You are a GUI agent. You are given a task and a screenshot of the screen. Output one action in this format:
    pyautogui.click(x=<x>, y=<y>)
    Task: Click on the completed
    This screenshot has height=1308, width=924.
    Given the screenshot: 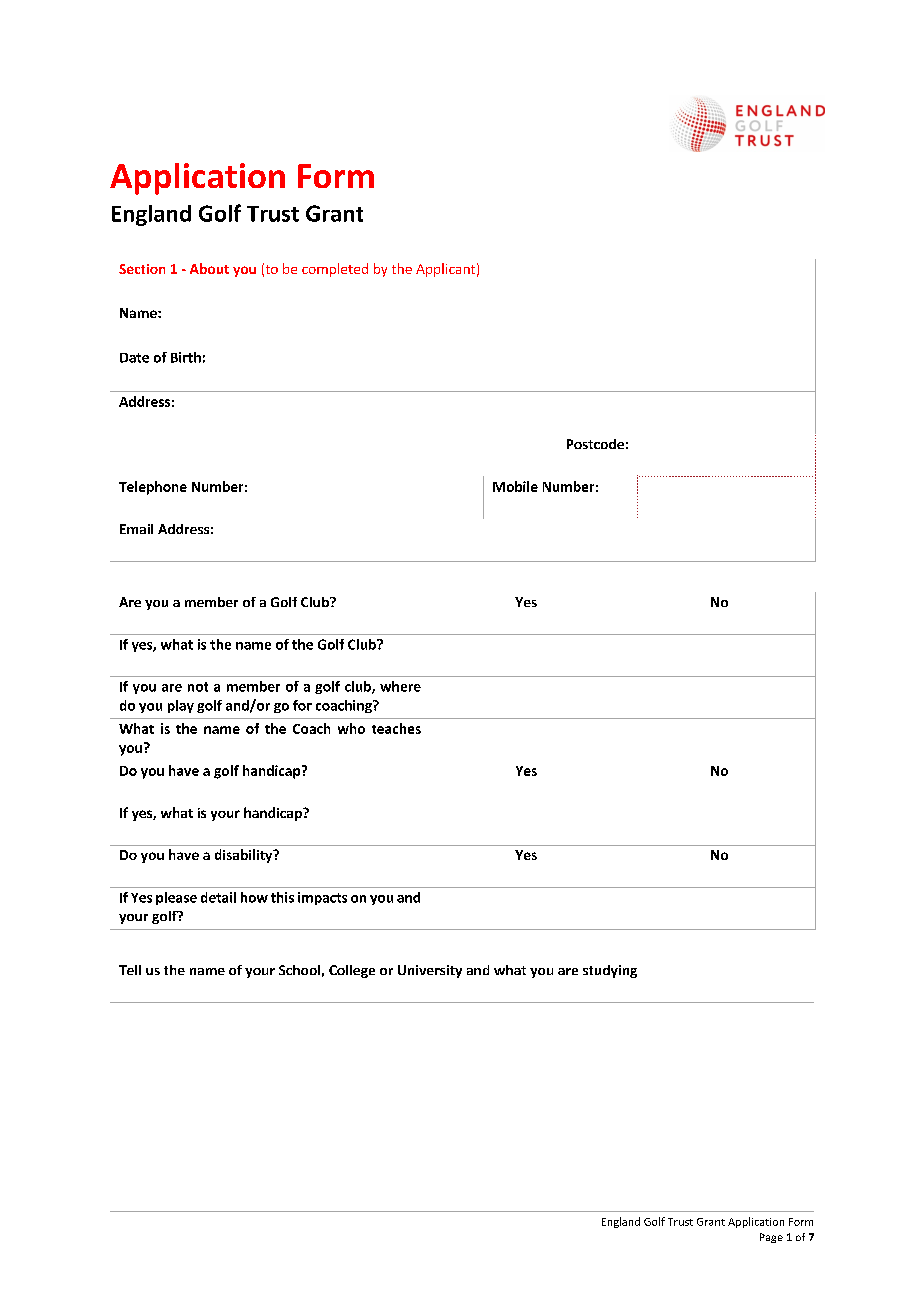 What is the action you would take?
    pyautogui.click(x=335, y=270)
